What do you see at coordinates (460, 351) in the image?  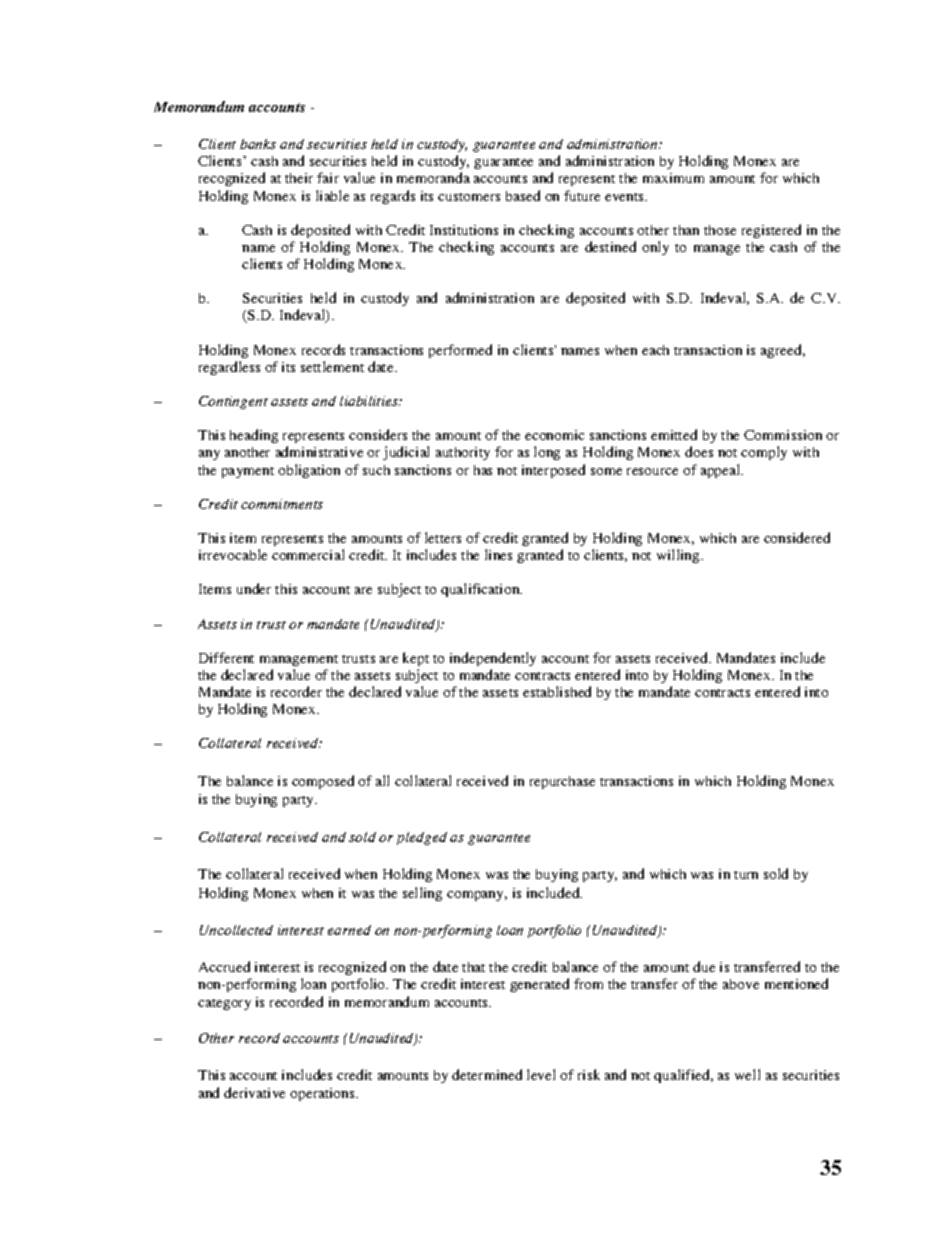 I see `performed` at bounding box center [460, 351].
